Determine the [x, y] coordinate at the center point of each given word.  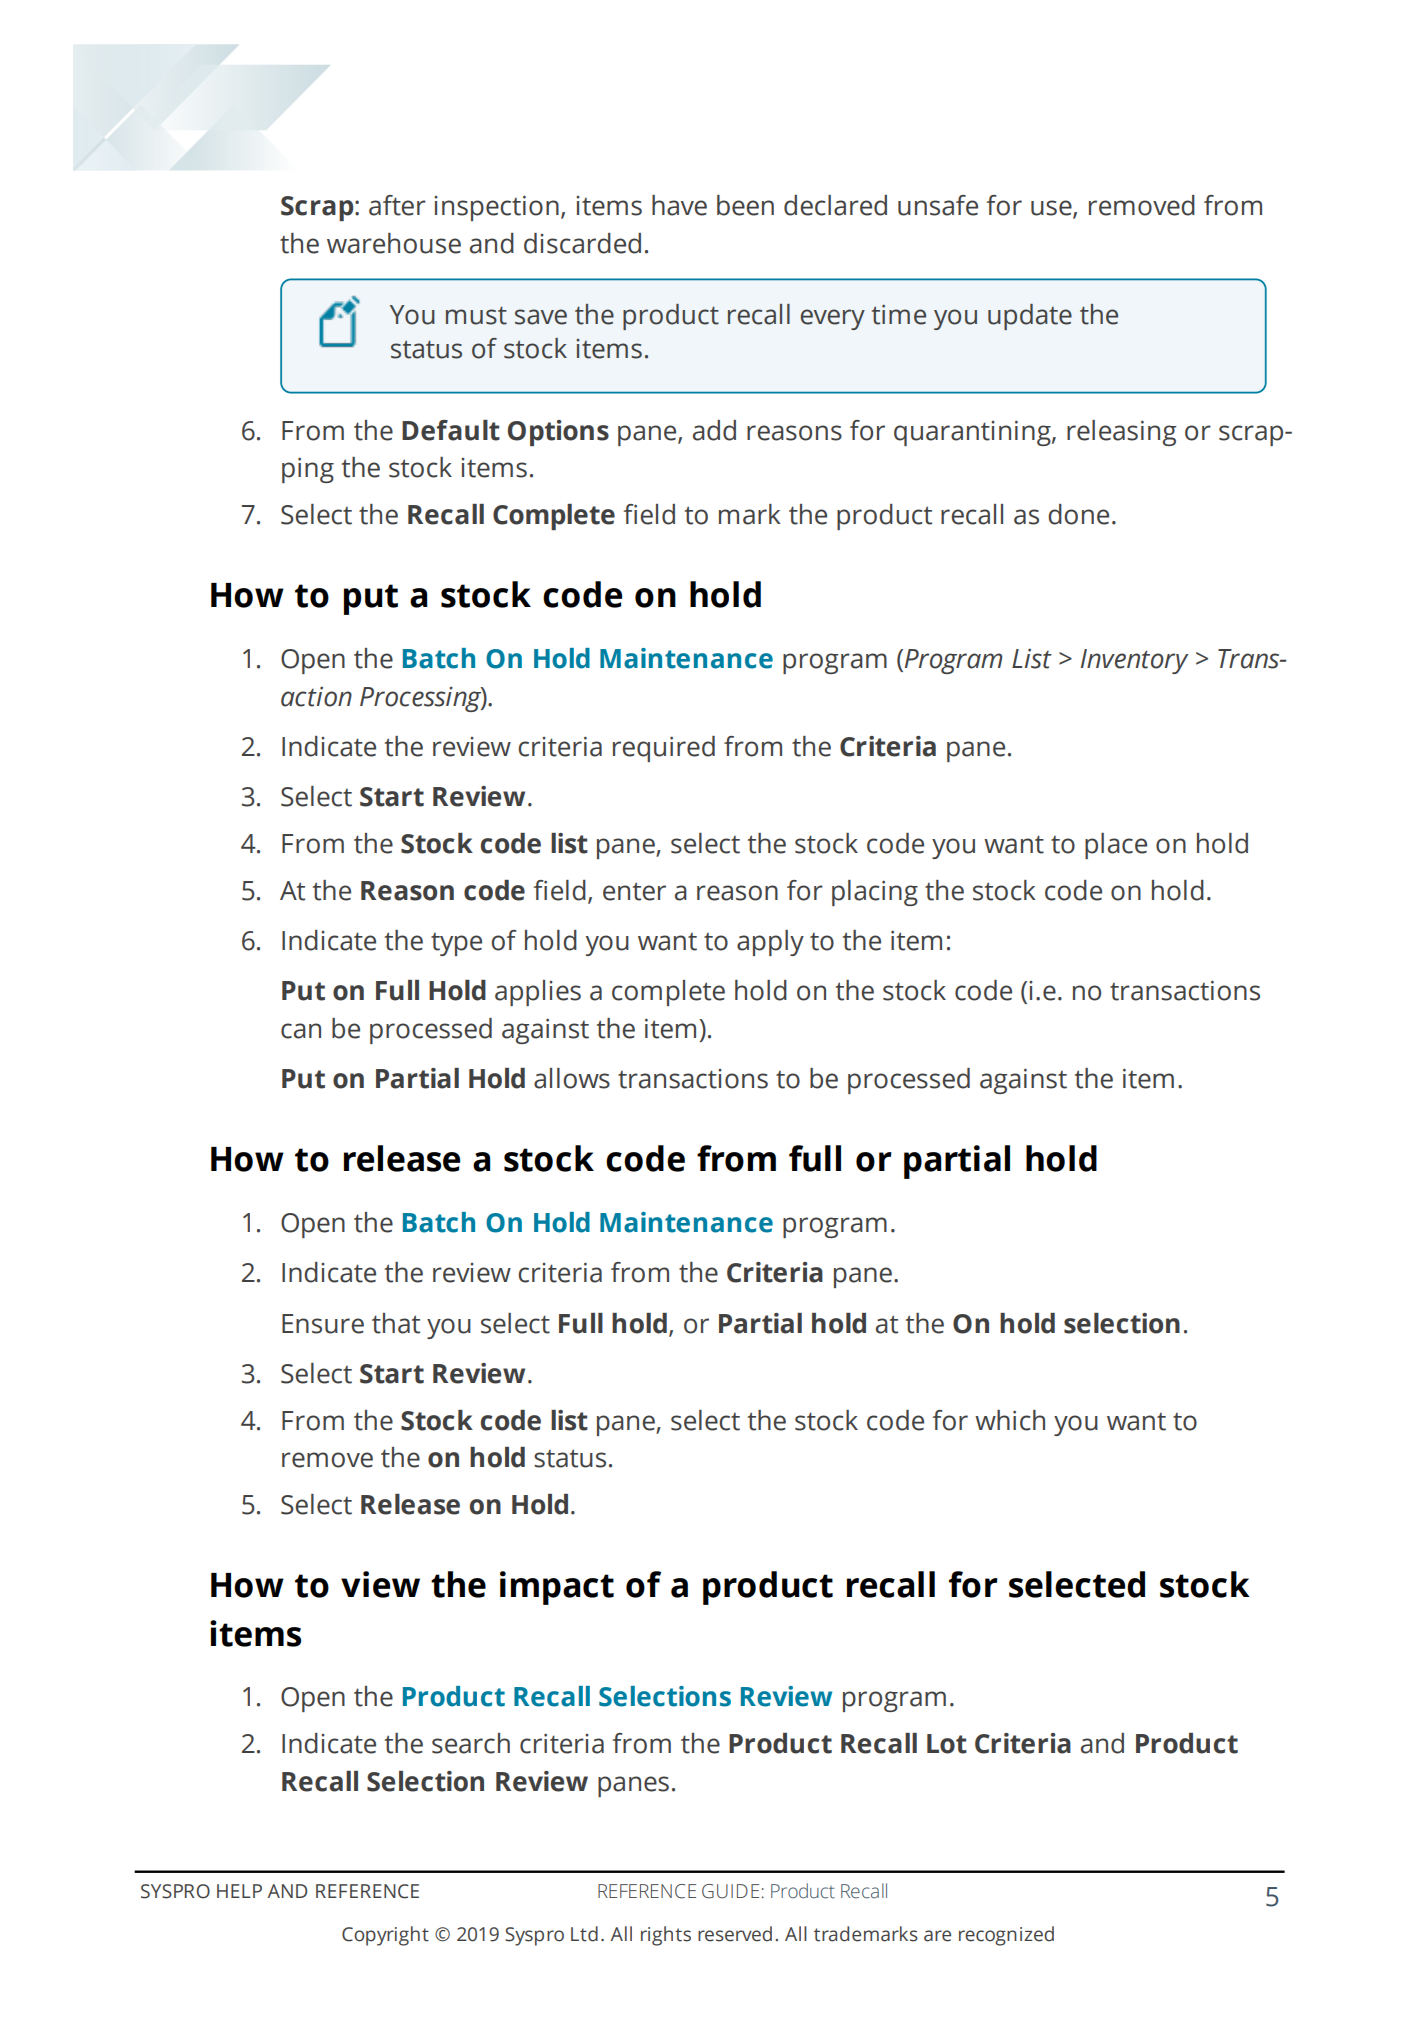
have [679, 205]
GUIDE [730, 1891]
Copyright [385, 1936]
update [1030, 317]
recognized [1006, 1936]
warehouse [394, 243]
